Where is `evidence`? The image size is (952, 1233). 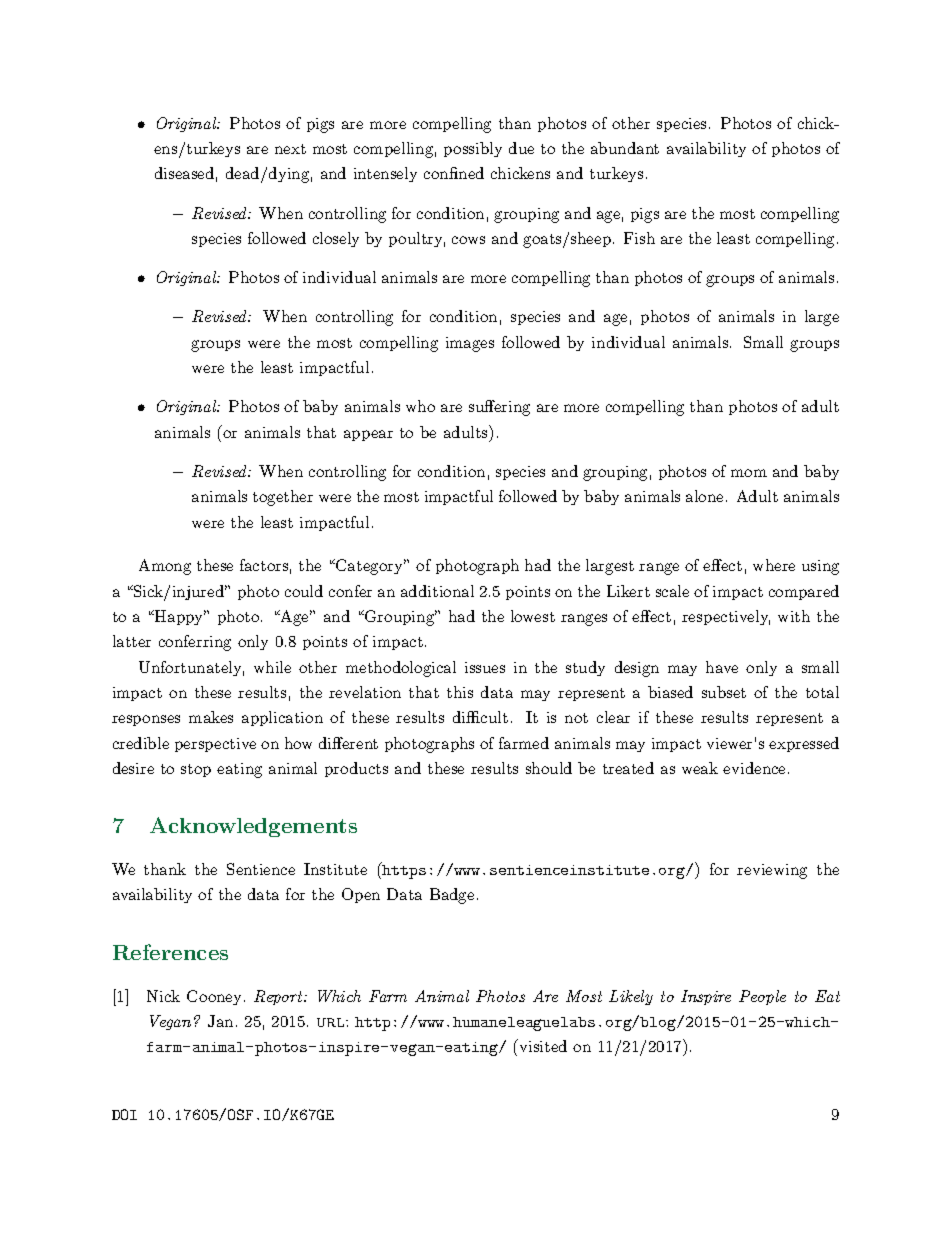 evidence is located at coordinates (754, 768).
